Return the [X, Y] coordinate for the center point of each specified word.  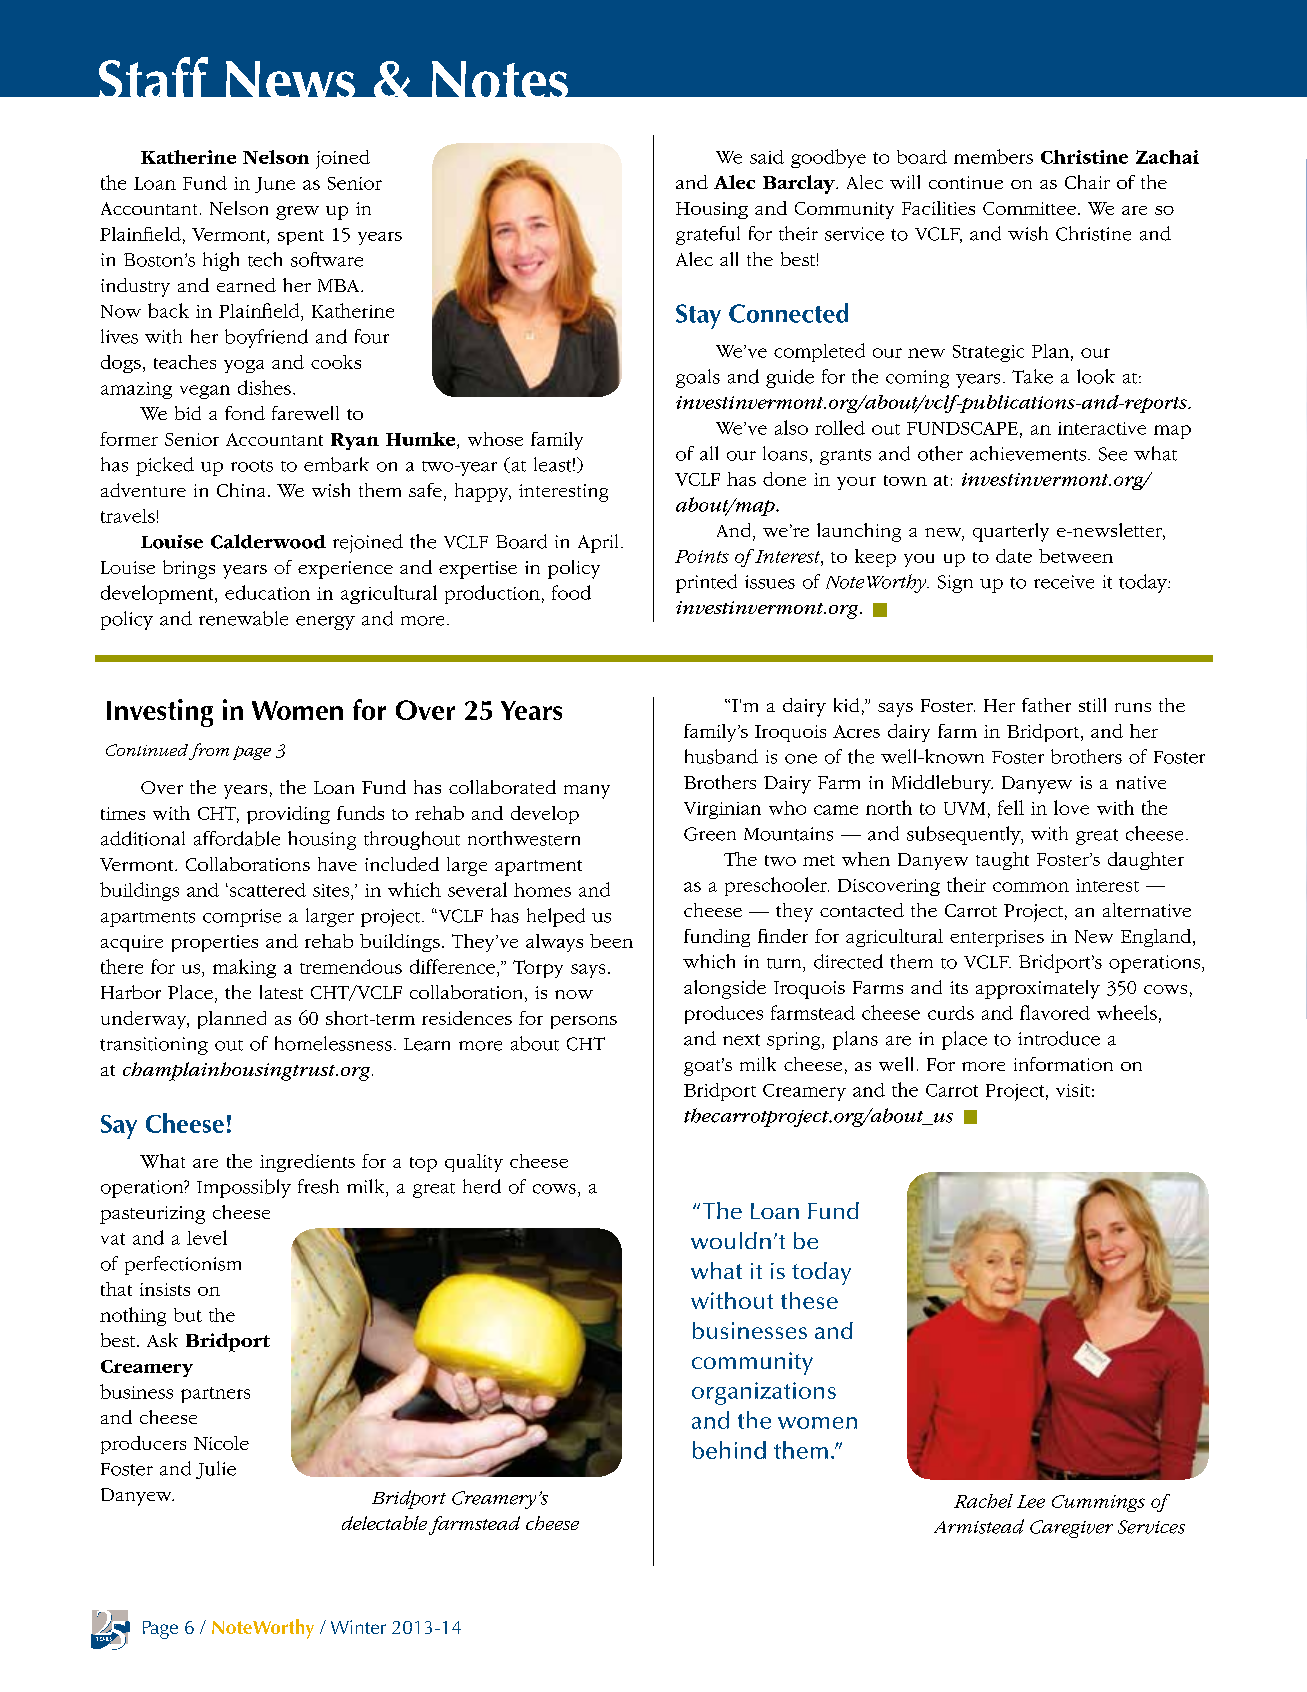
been [611, 941]
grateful [708, 235]
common [1031, 887]
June [275, 185]
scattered [266, 890]
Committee [1029, 208]
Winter [358, 1627]
